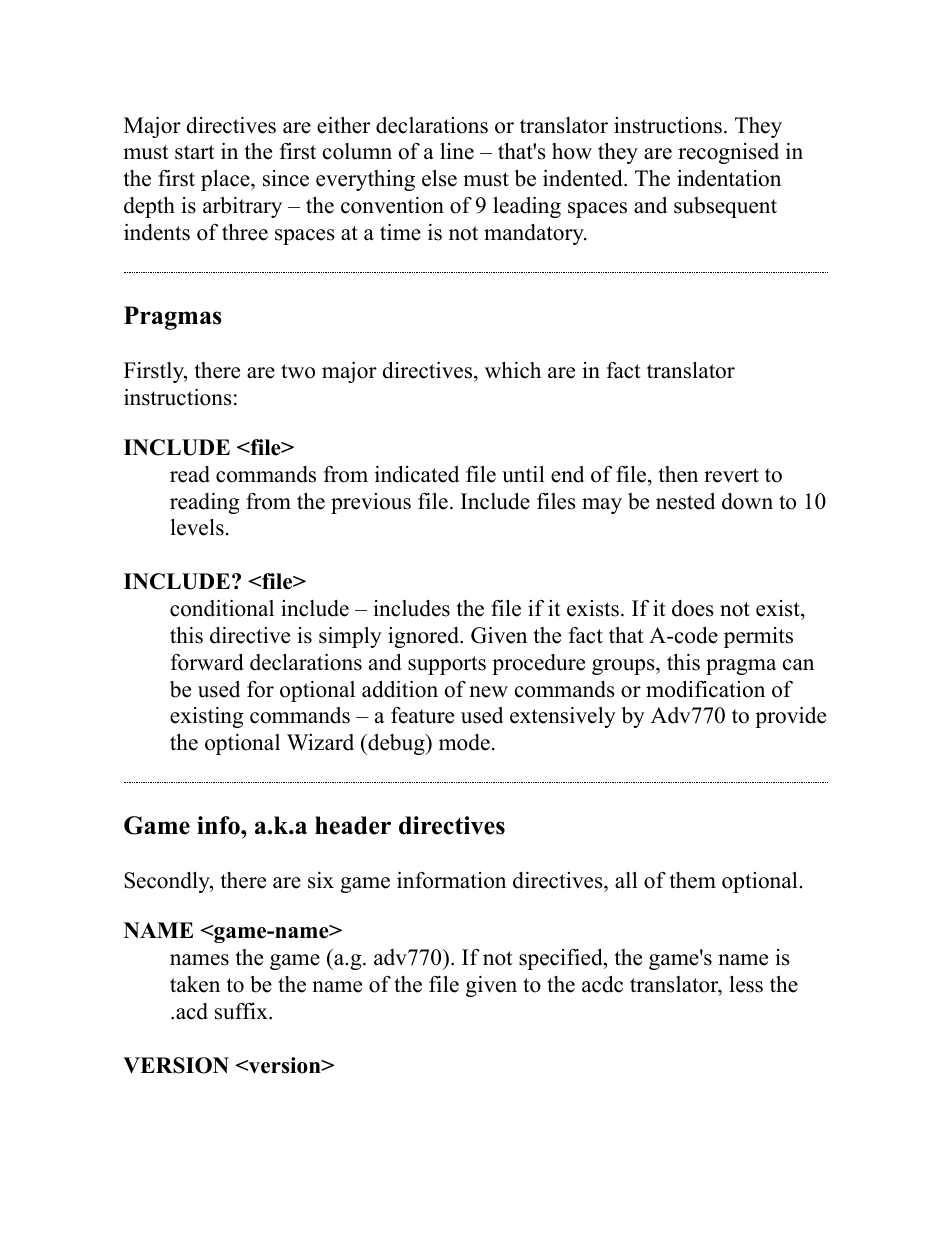 This screenshot has height=1233, width=952. What do you see at coordinates (464, 742) in the screenshot?
I see `mode` at bounding box center [464, 742].
